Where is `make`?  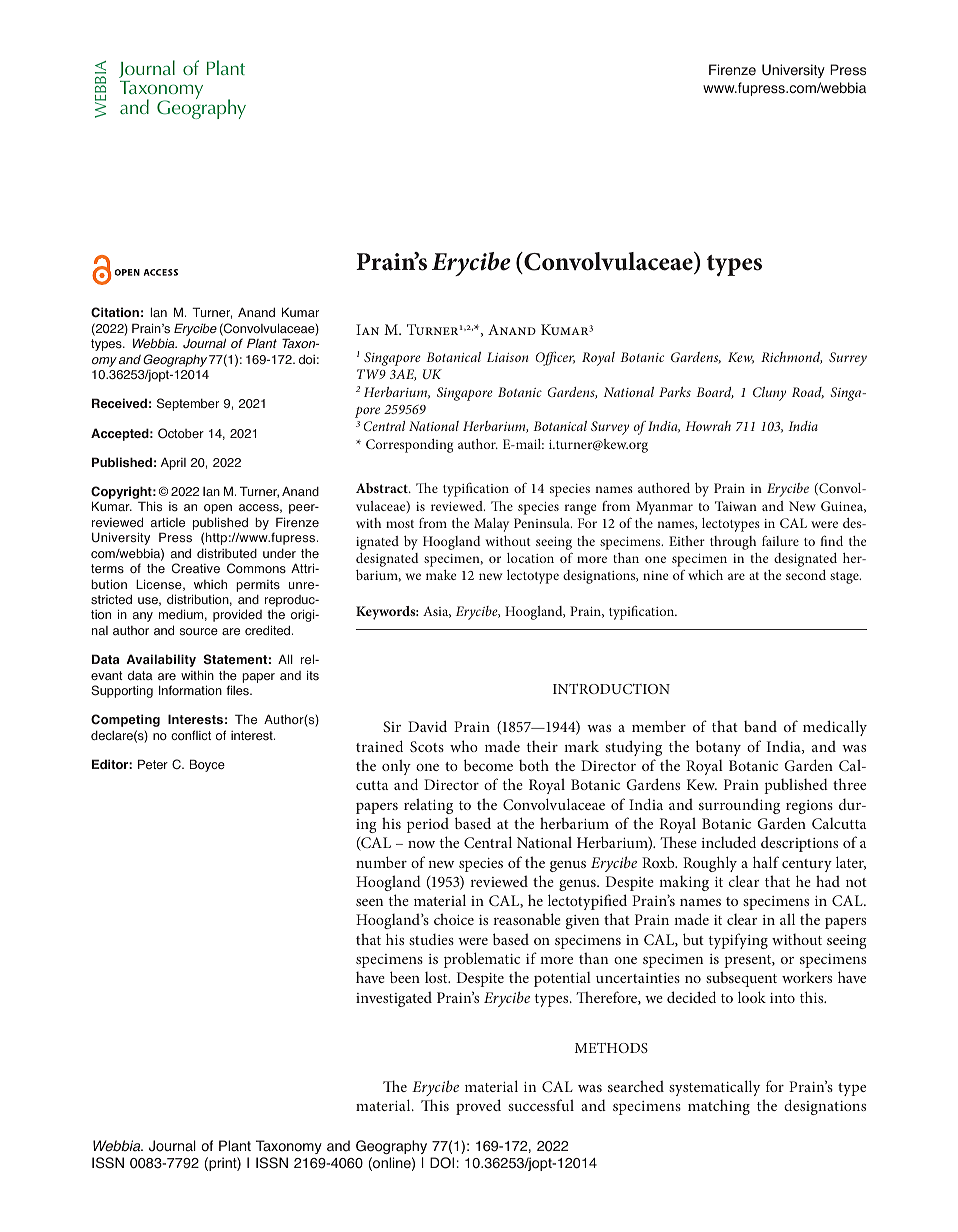 make is located at coordinates (441, 575).
